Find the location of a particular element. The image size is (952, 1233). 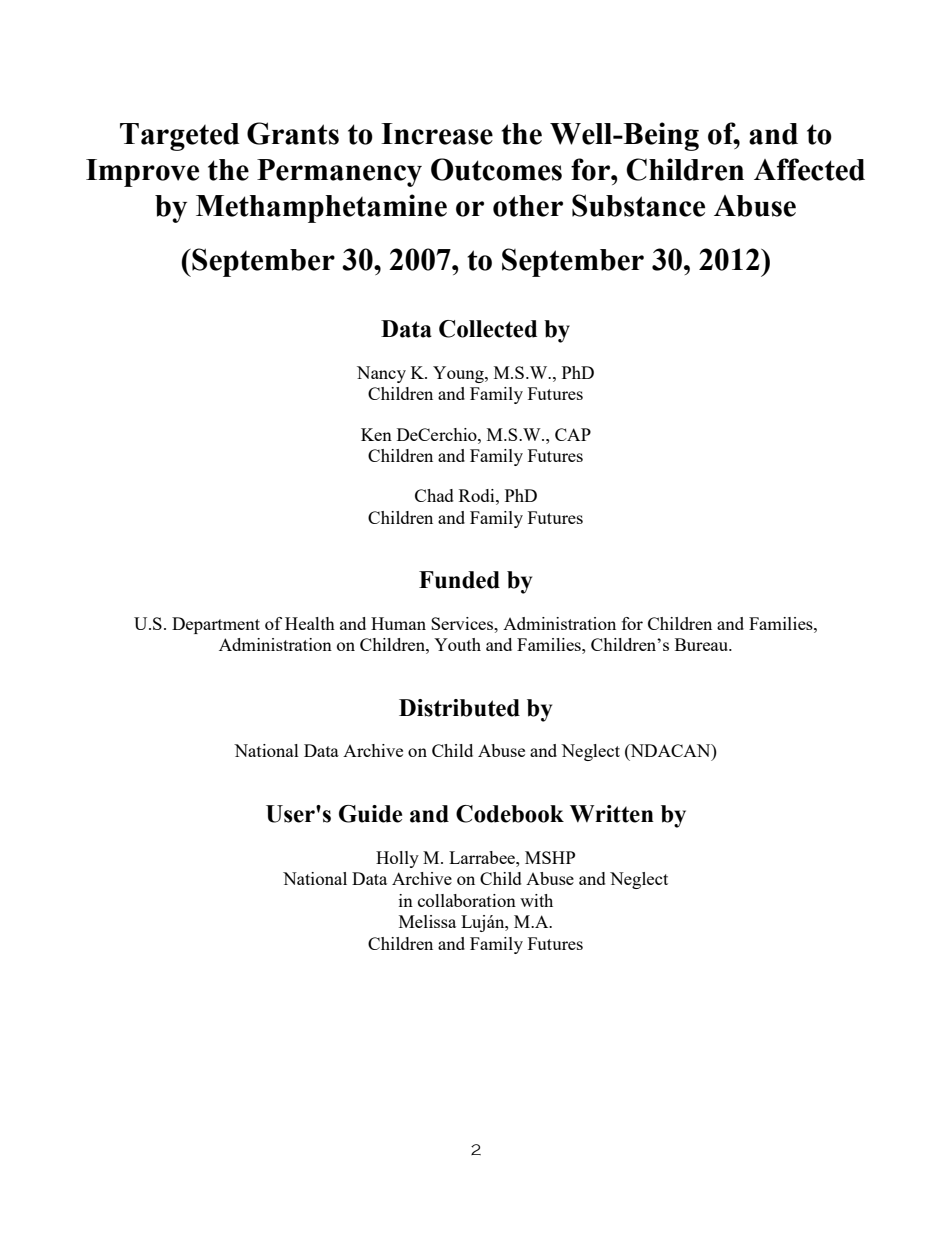

Health is located at coordinates (310, 623).
